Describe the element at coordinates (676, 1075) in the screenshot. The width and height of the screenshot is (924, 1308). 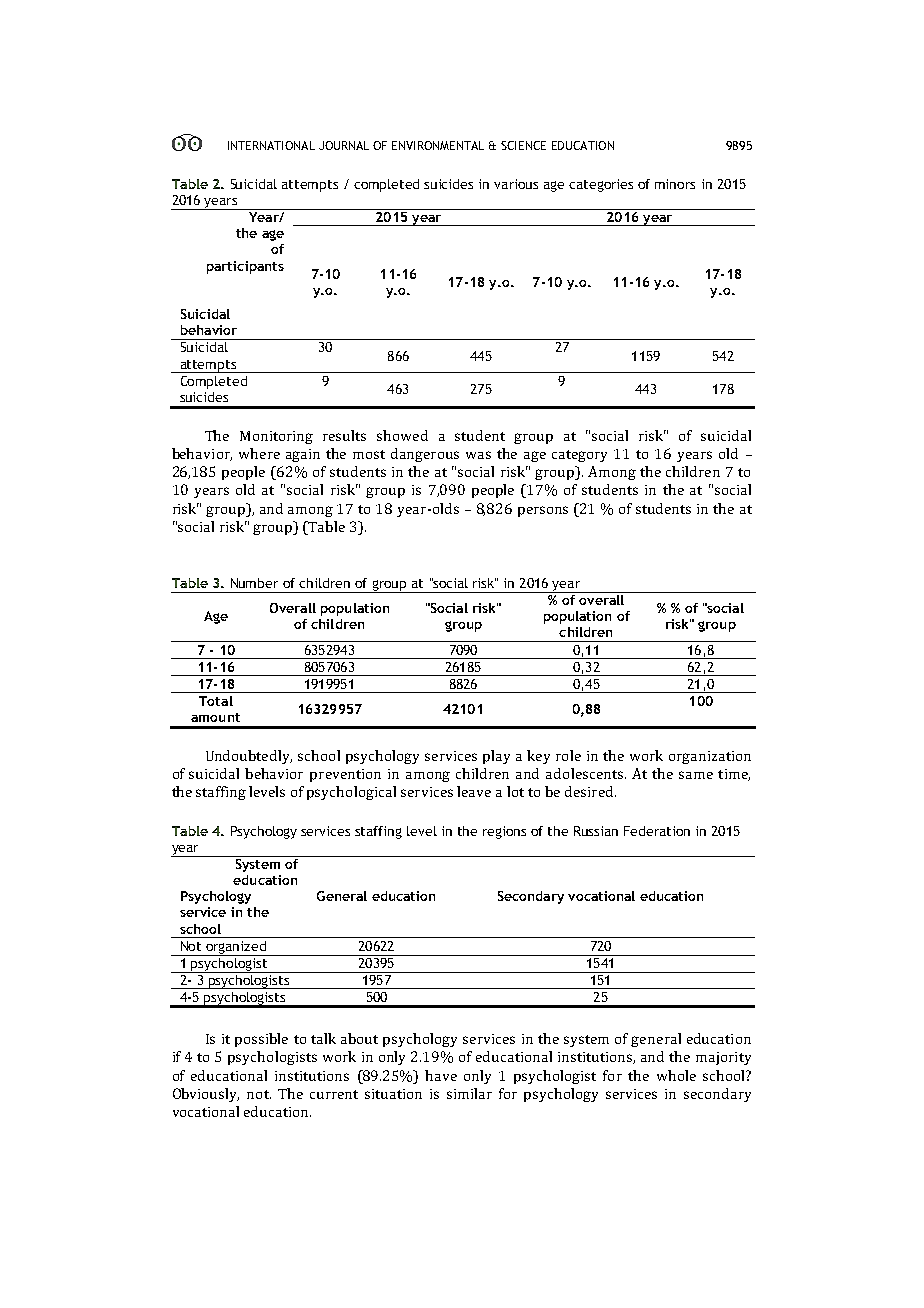
I see `whole` at that location.
